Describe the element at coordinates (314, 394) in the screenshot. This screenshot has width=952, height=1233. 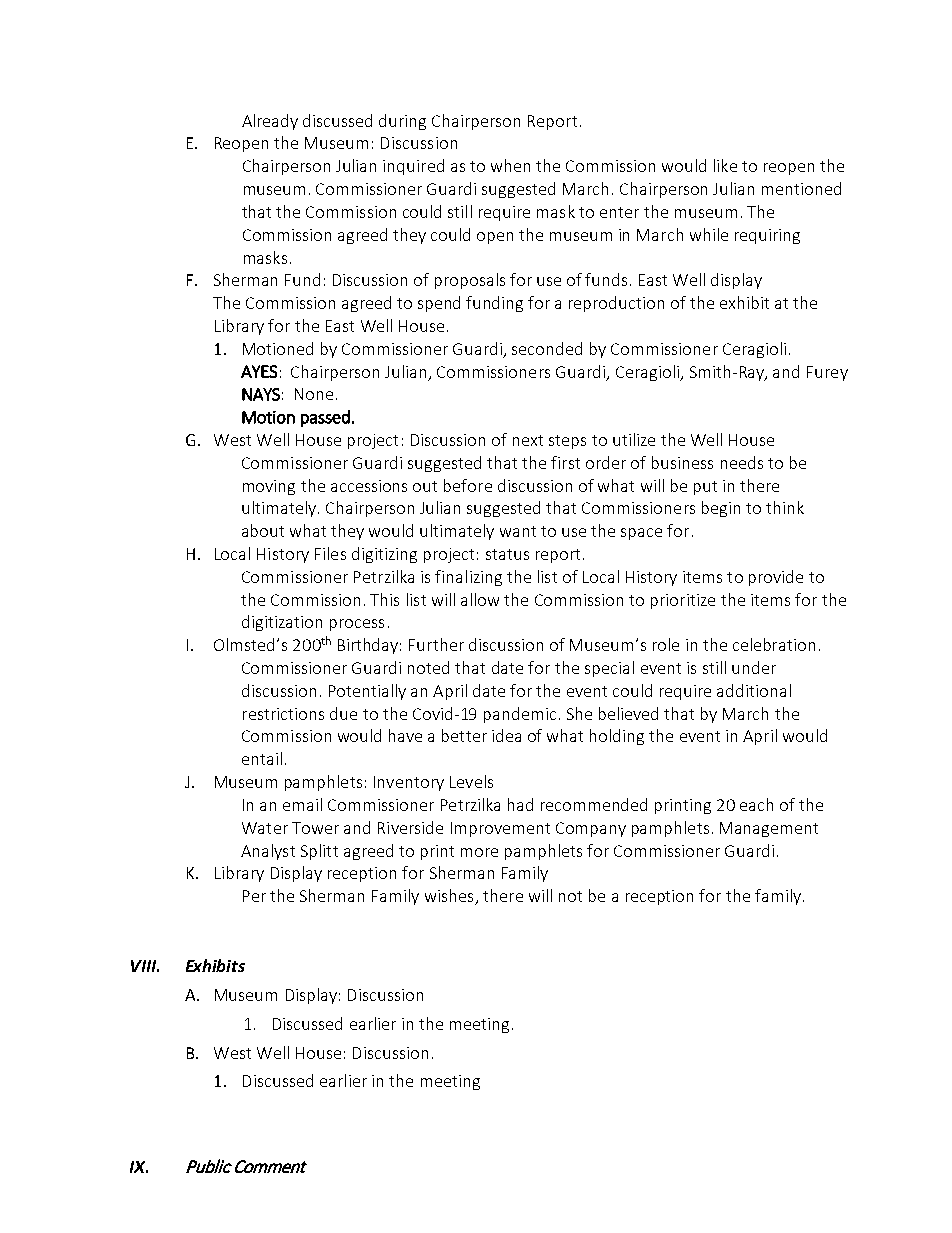
I see `None` at that location.
